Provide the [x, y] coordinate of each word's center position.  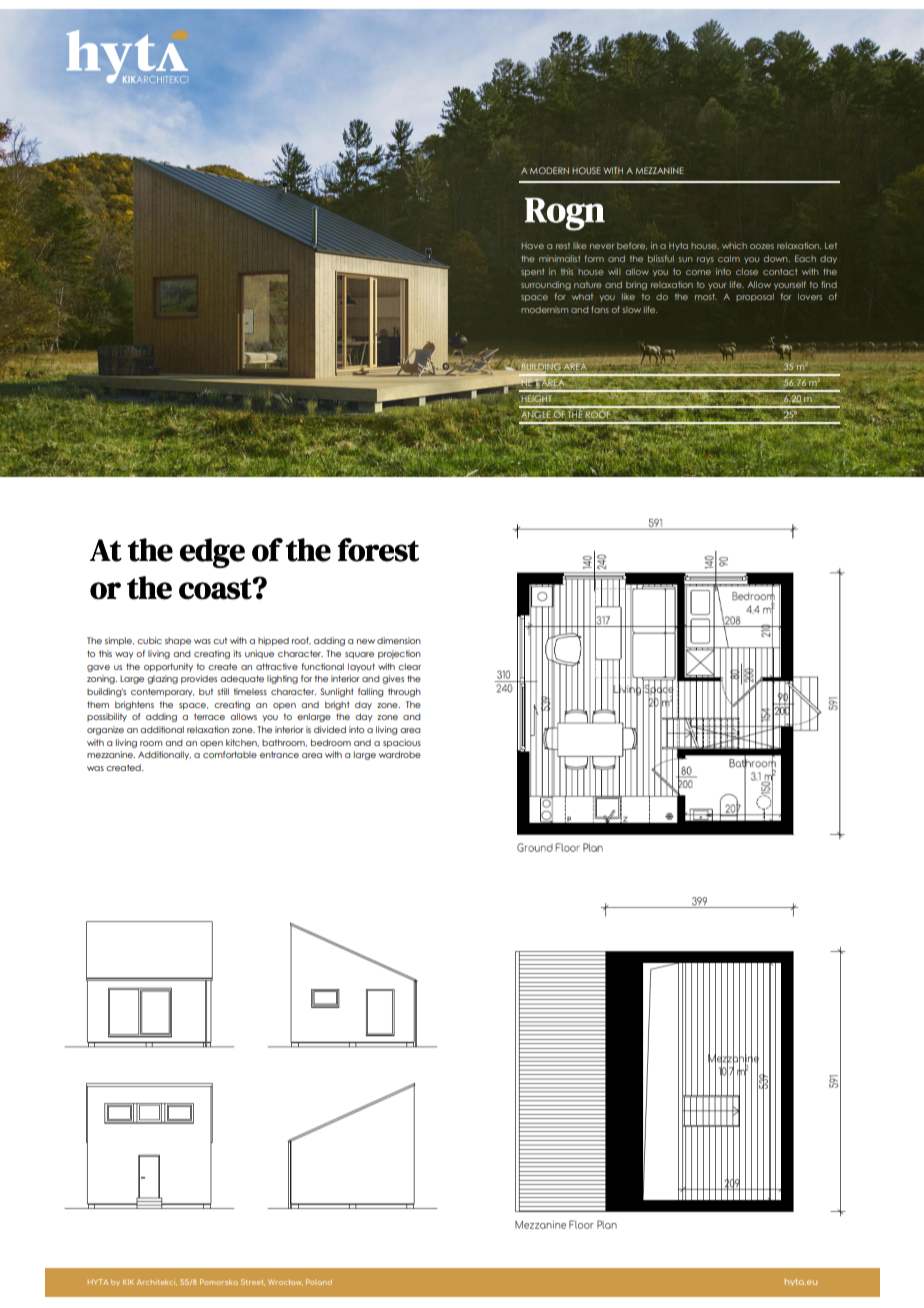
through [404, 692]
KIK [128, 1282]
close [747, 271]
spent [533, 273]
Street [253, 1282]
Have [532, 246]
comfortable [230, 754]
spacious [402, 743]
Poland [319, 1282]
